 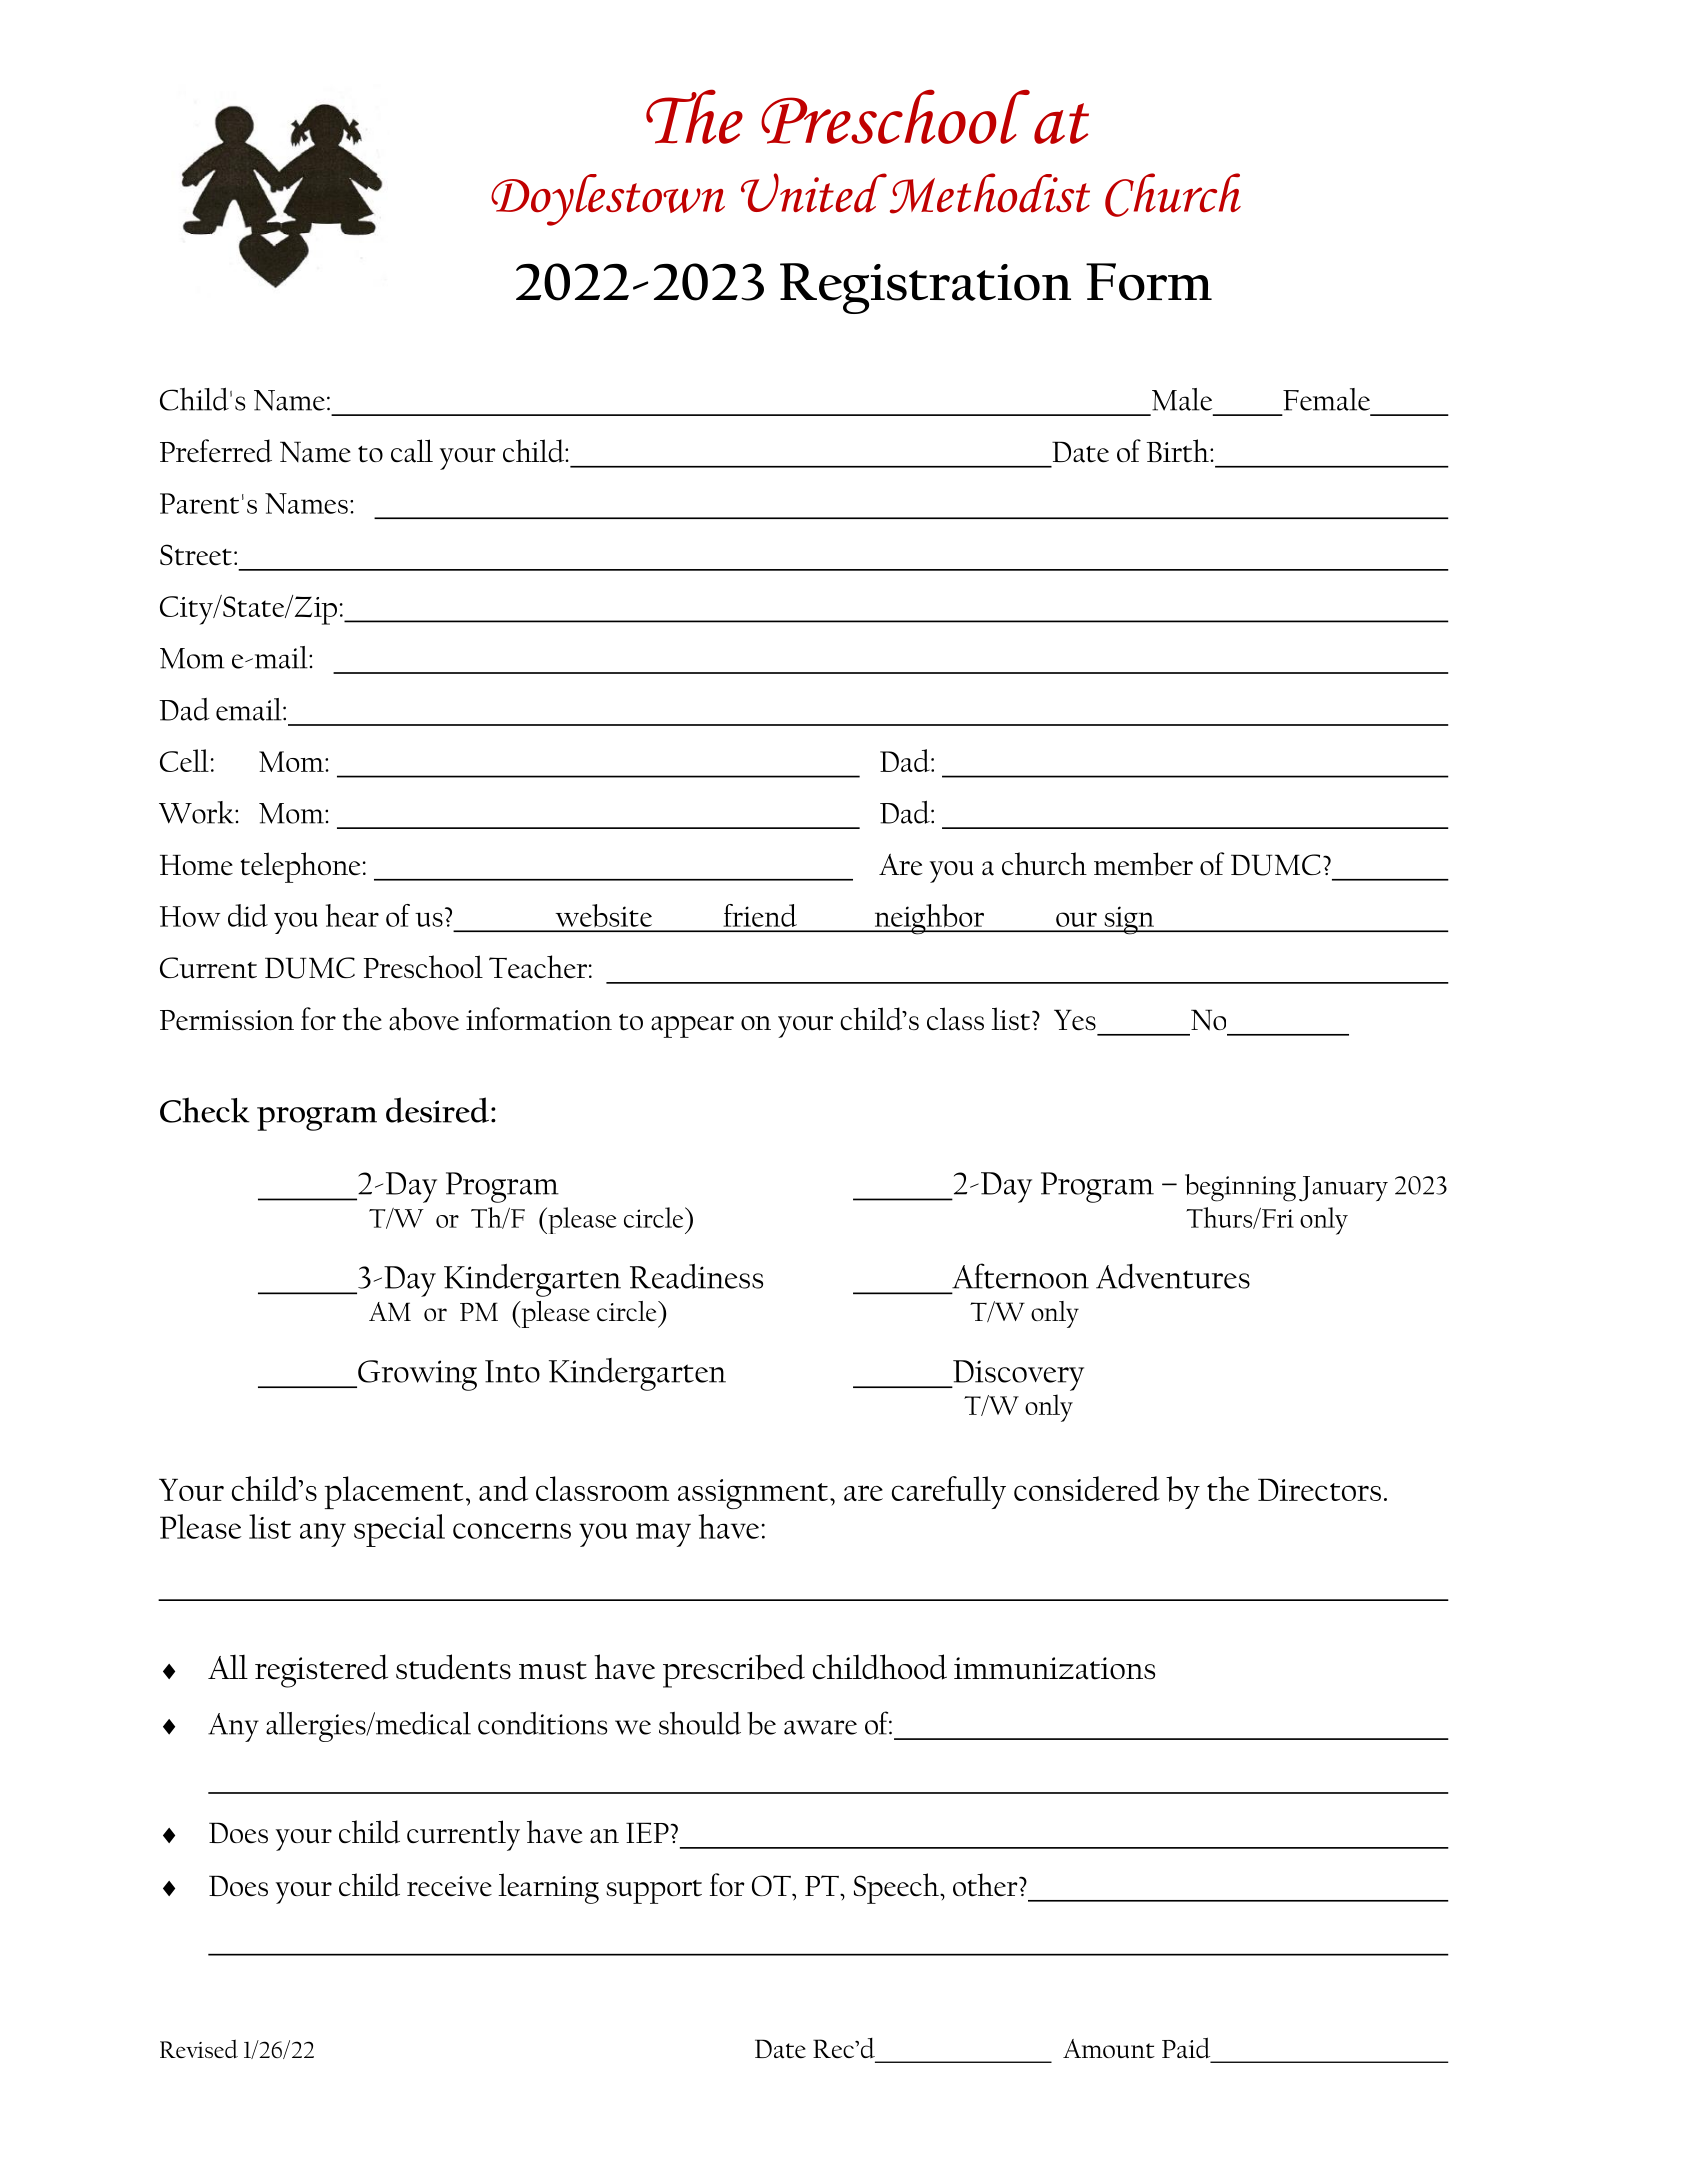 I want to click on support, so click(x=654, y=1892).
